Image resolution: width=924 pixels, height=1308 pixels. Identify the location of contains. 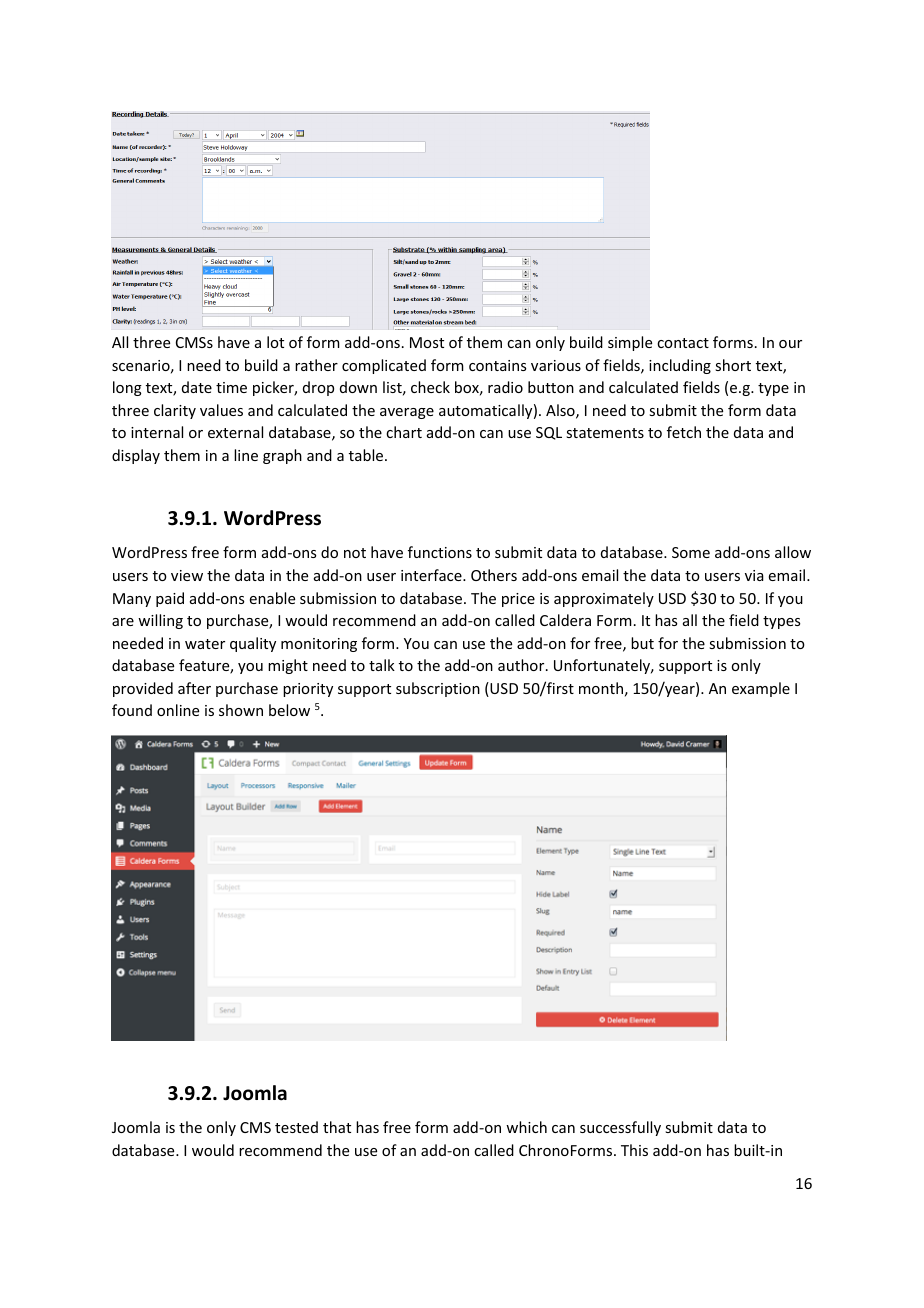
(497, 365).
